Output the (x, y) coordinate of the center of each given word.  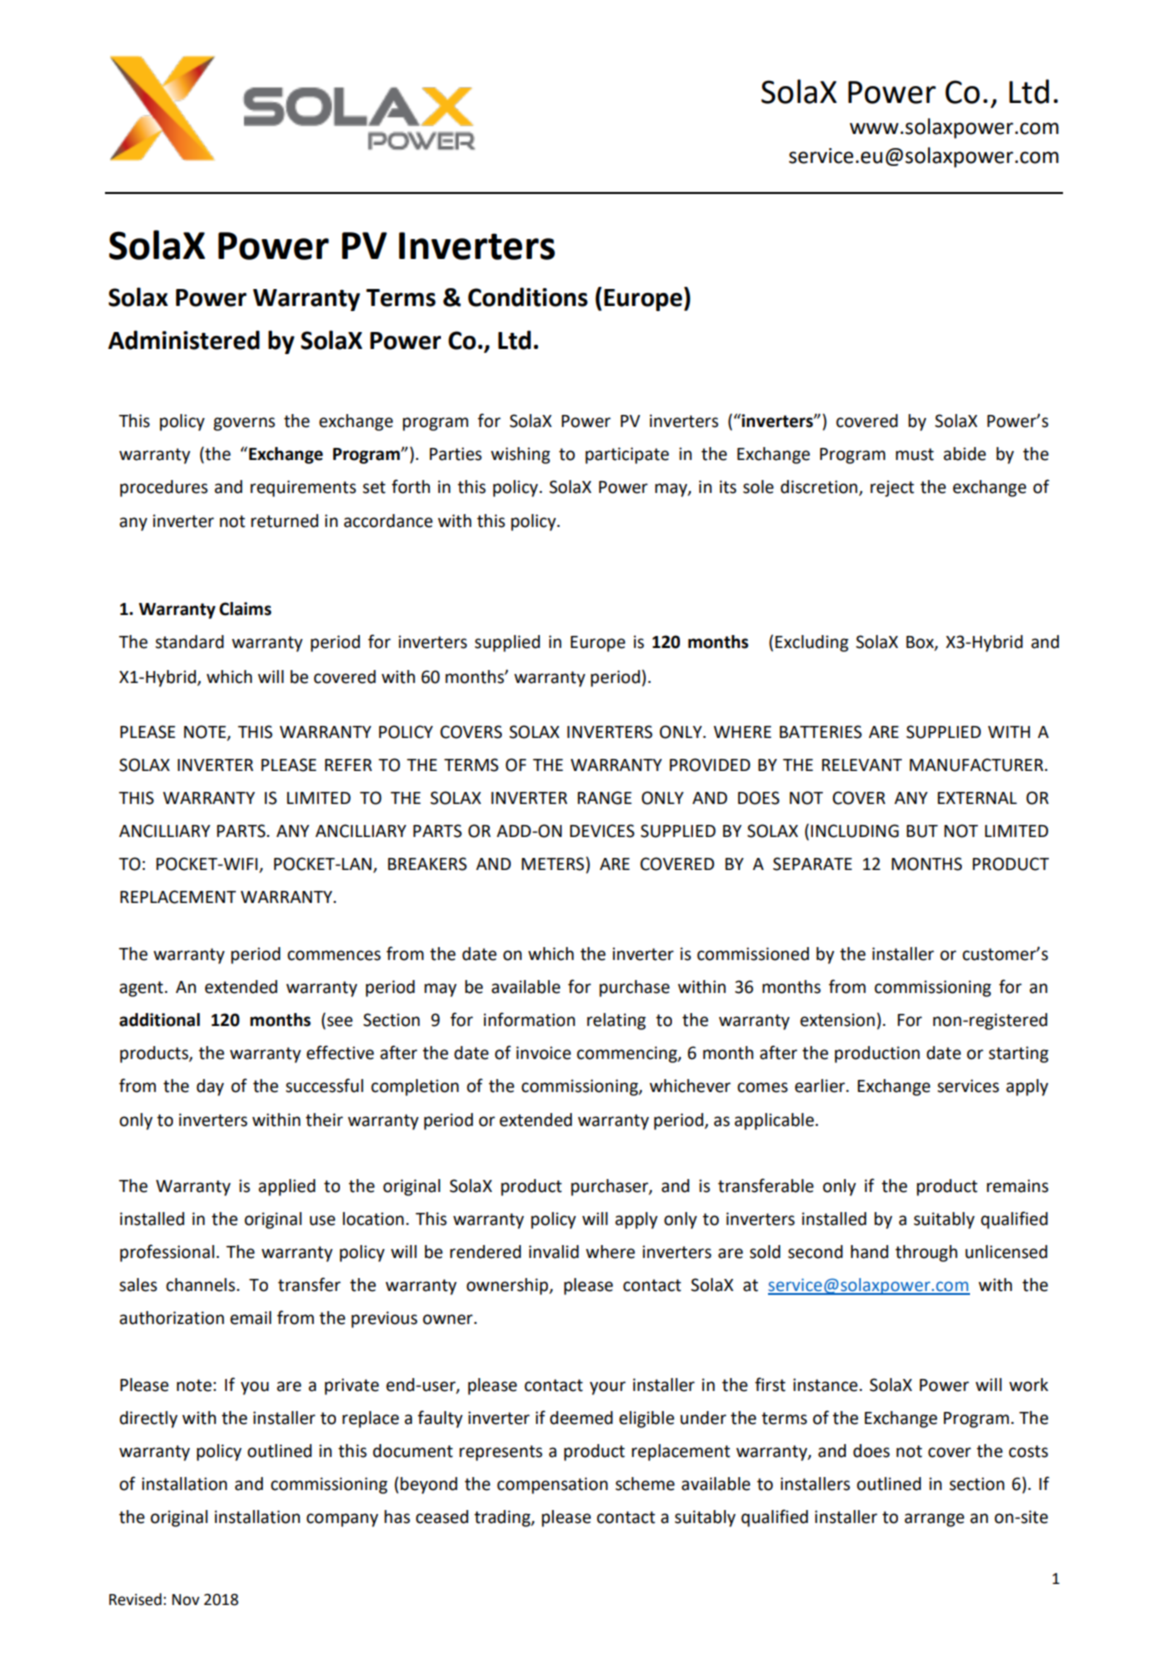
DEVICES (602, 831)
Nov (186, 1600)
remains (1018, 1186)
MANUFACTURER (978, 765)
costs (1028, 1451)
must (915, 454)
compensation (552, 1485)
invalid (554, 1252)
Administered (184, 340)
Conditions (528, 297)
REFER (348, 765)
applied (286, 1187)
